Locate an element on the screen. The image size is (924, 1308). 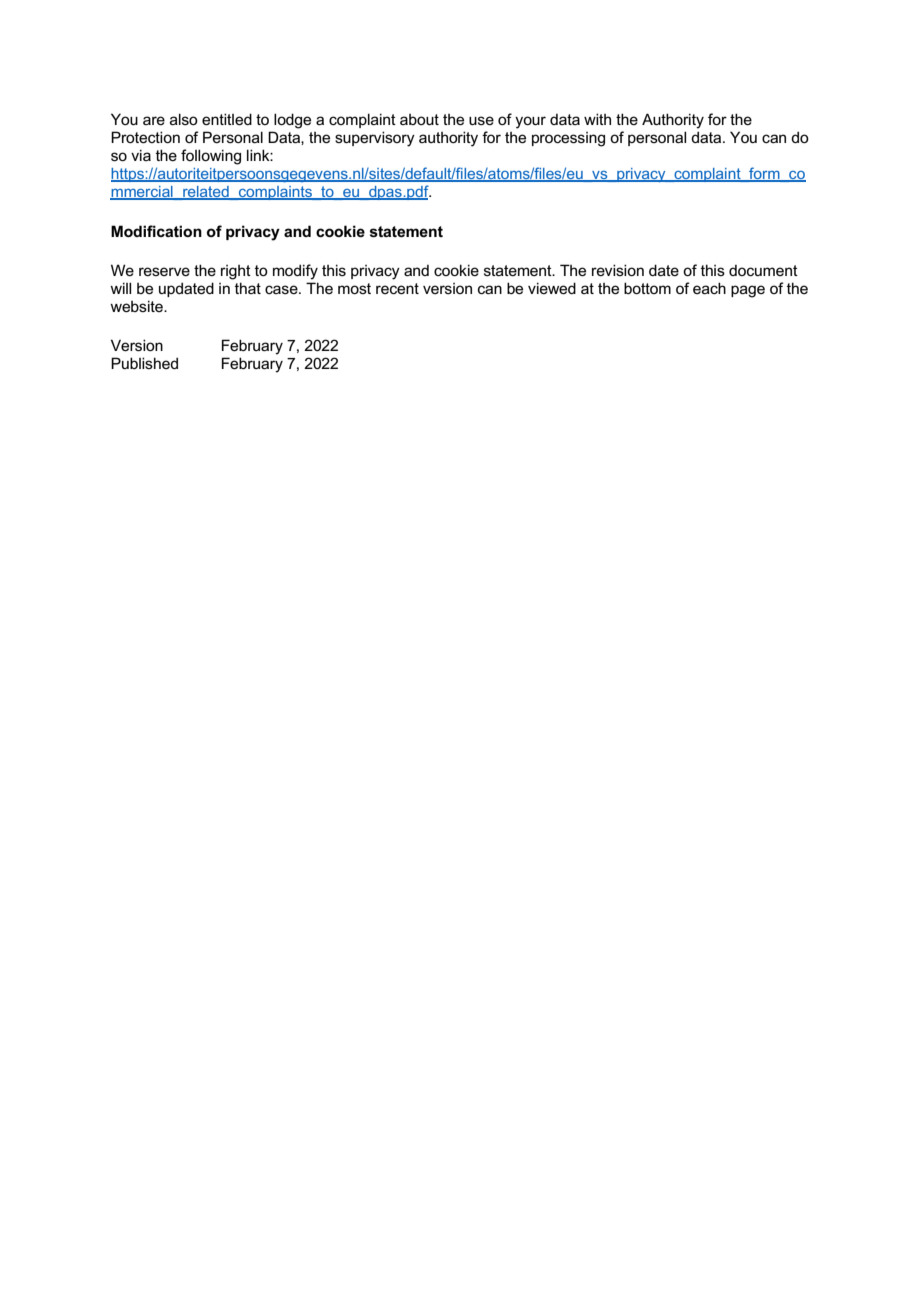
following is located at coordinates (211, 157).
